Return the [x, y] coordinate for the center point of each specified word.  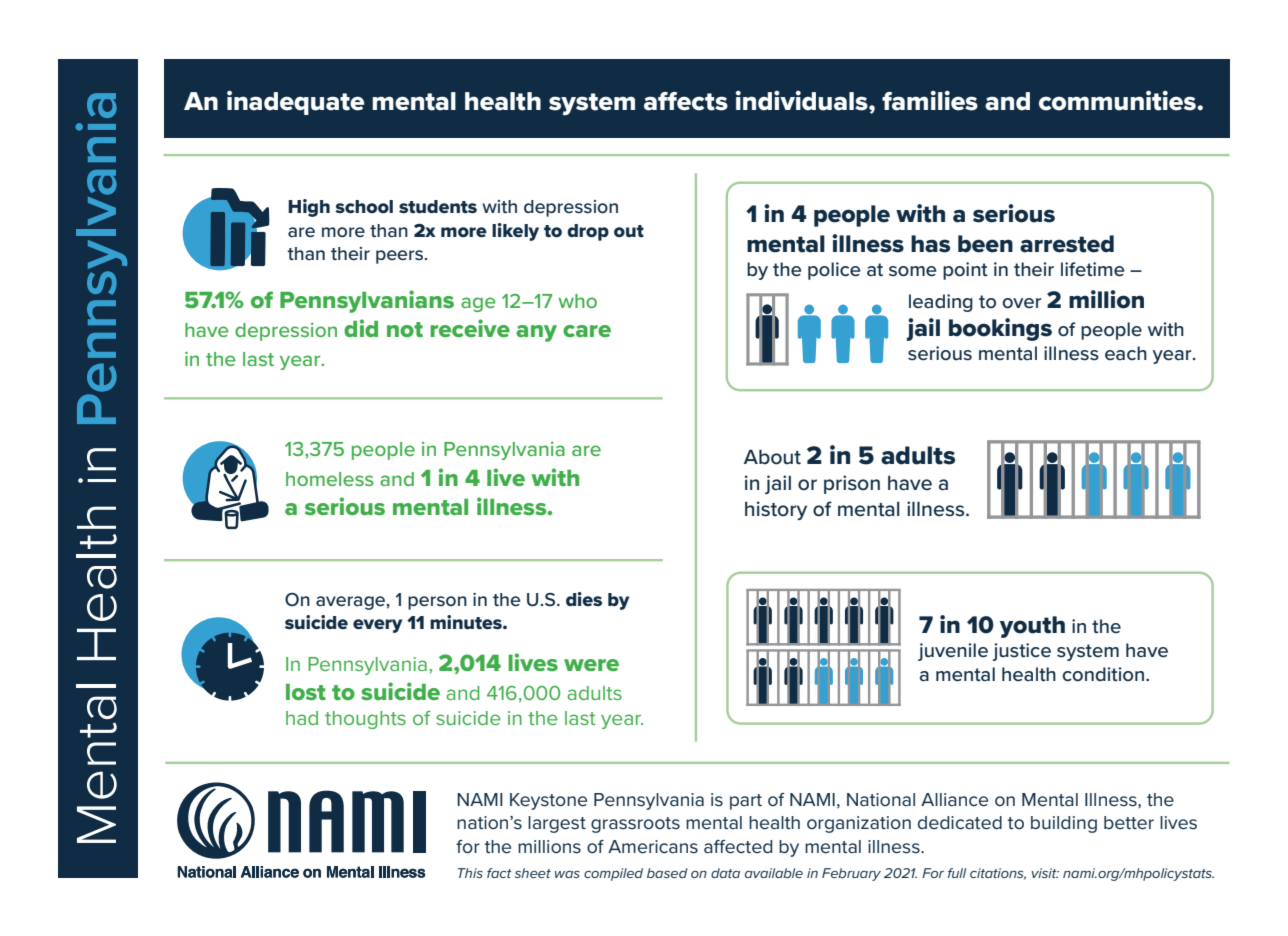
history [776, 510]
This [470, 873]
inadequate [296, 102]
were [591, 665]
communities [1118, 100]
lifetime [1092, 269]
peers [401, 257]
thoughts [365, 720]
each [1126, 353]
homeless [330, 479]
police [834, 271]
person [437, 603]
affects [686, 101]
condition [1103, 674]
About [772, 457]
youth [1032, 627]
